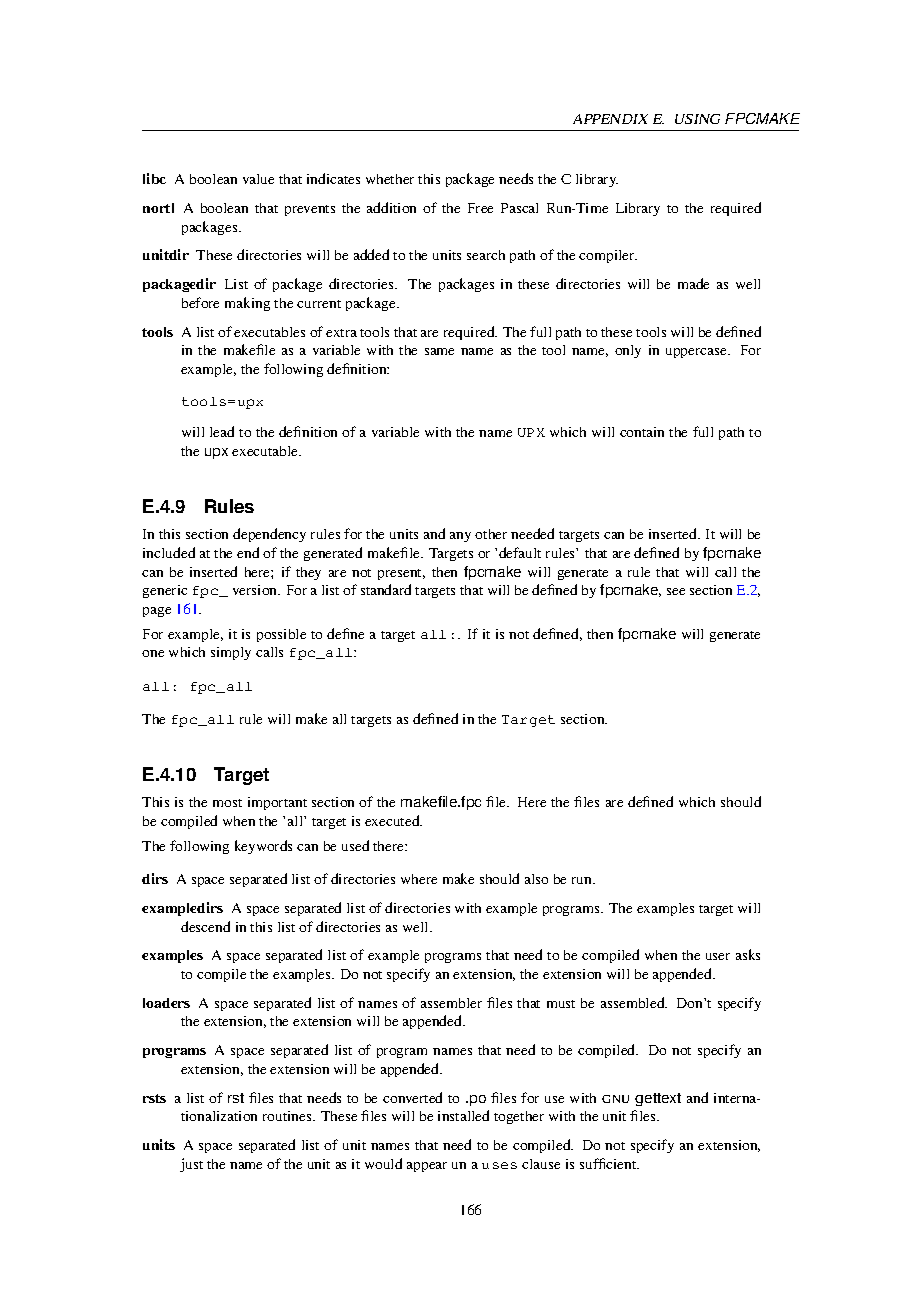 The width and height of the image is (924, 1308). What do you see at coordinates (227, 803) in the image?
I see `most` at bounding box center [227, 803].
